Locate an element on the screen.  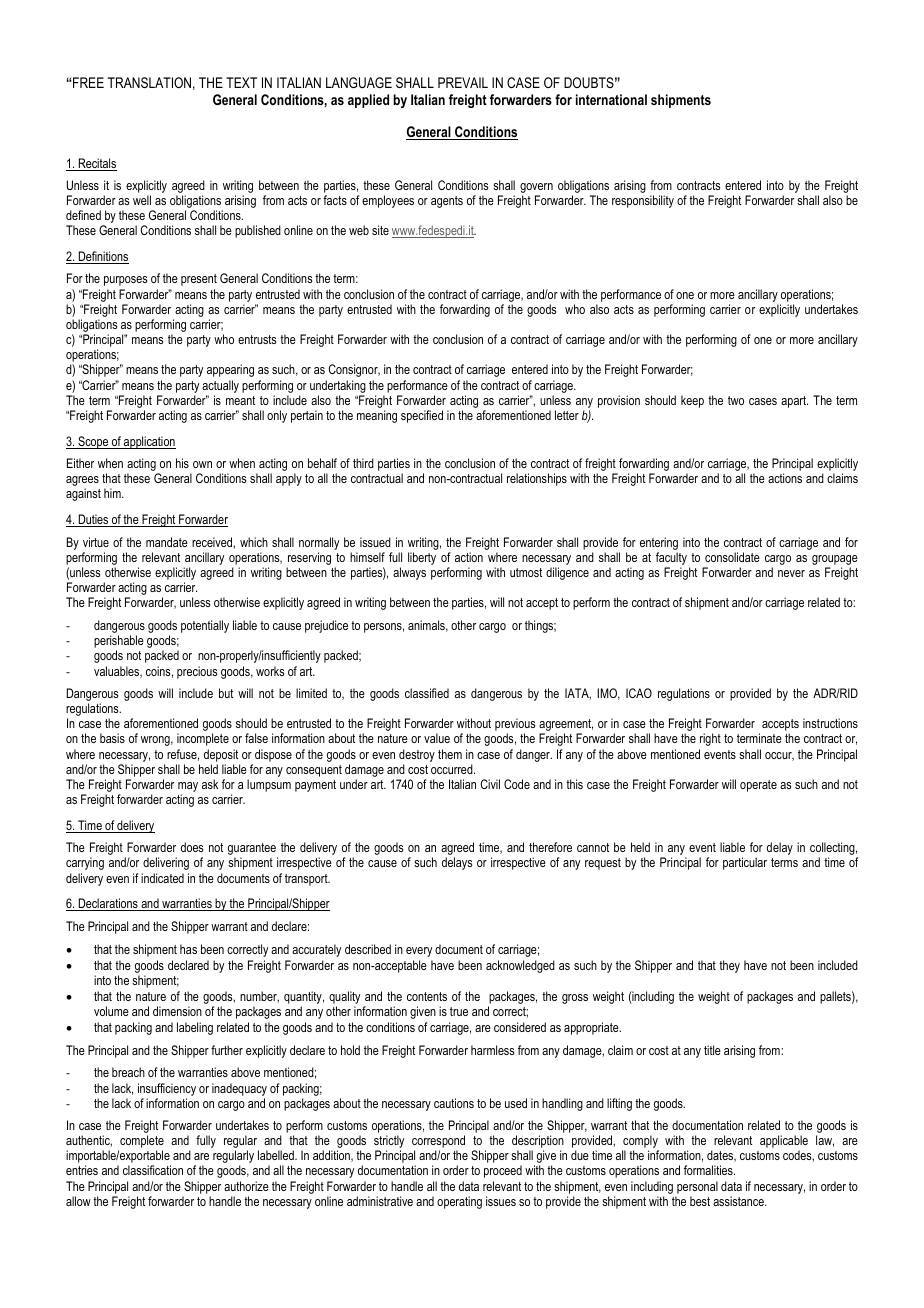
PREVAIL is located at coordinates (463, 82).
